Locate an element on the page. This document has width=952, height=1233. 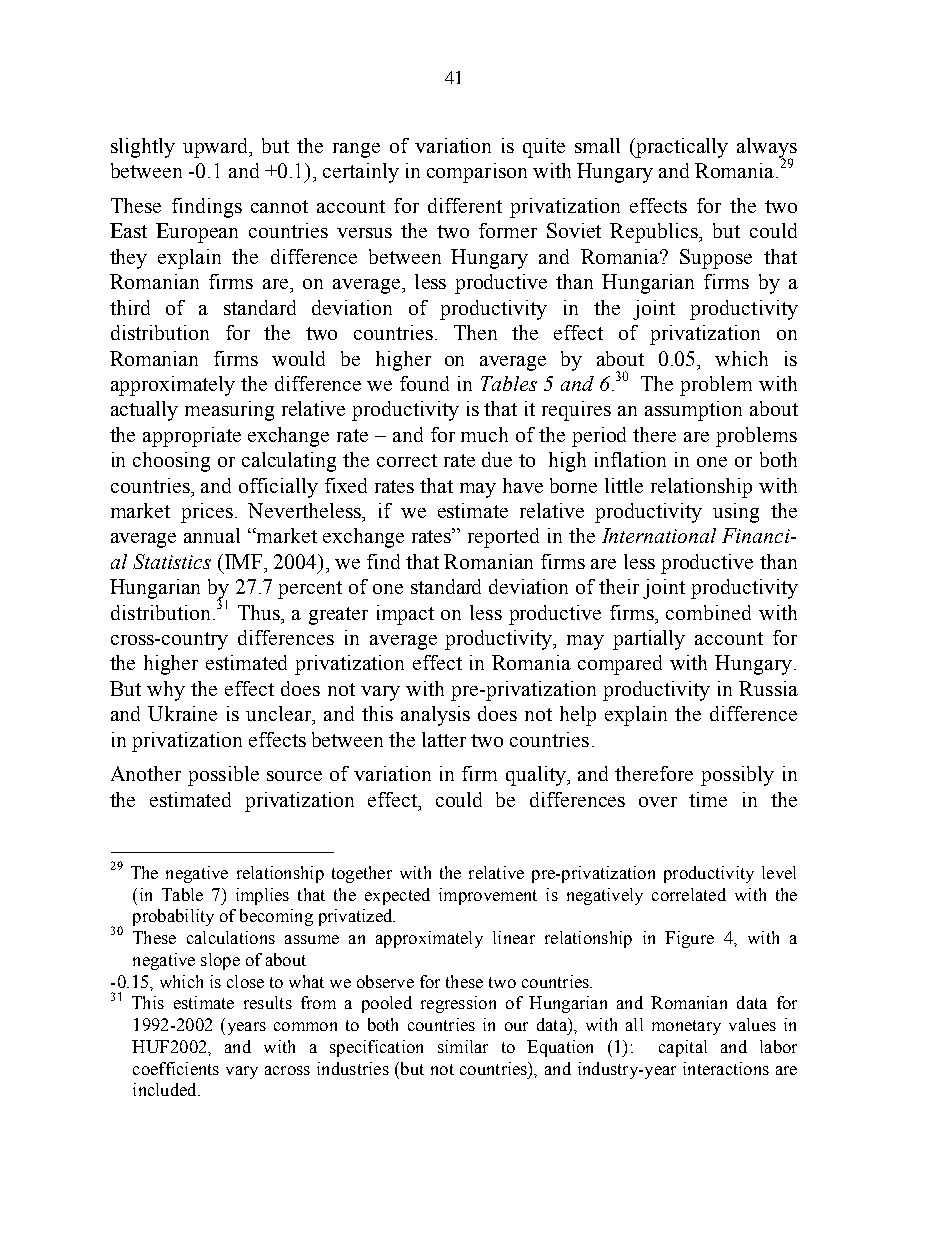
assumption is located at coordinates (693, 411).
